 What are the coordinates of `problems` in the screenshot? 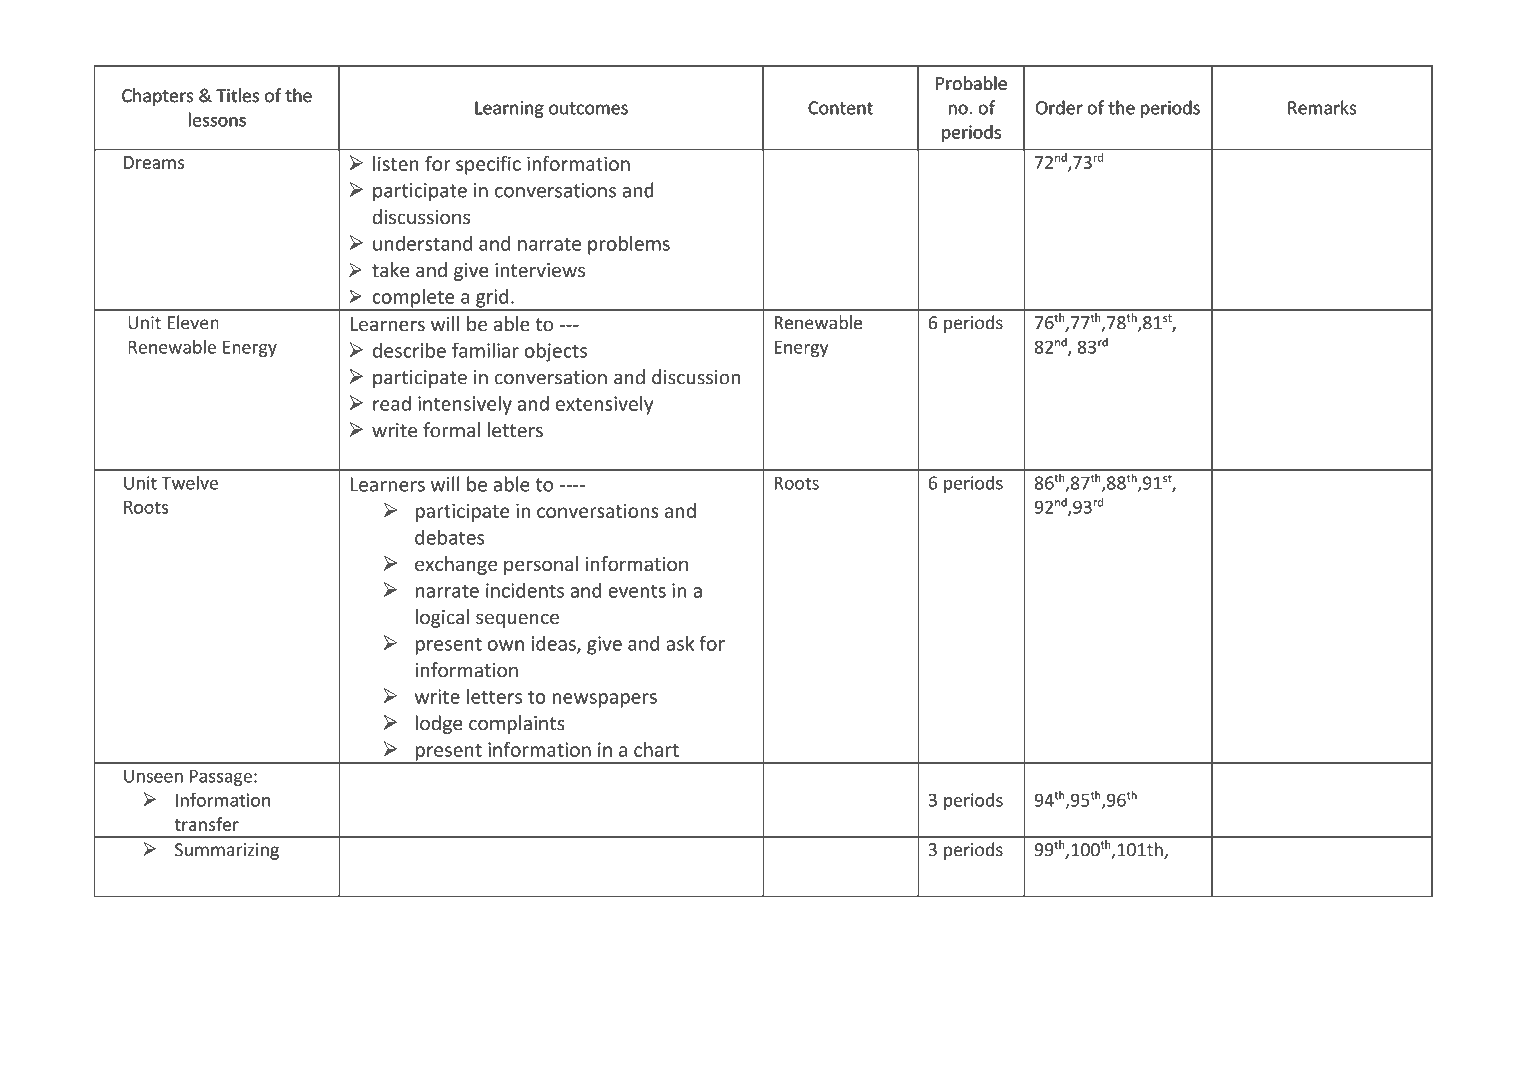 It's located at (629, 245).
